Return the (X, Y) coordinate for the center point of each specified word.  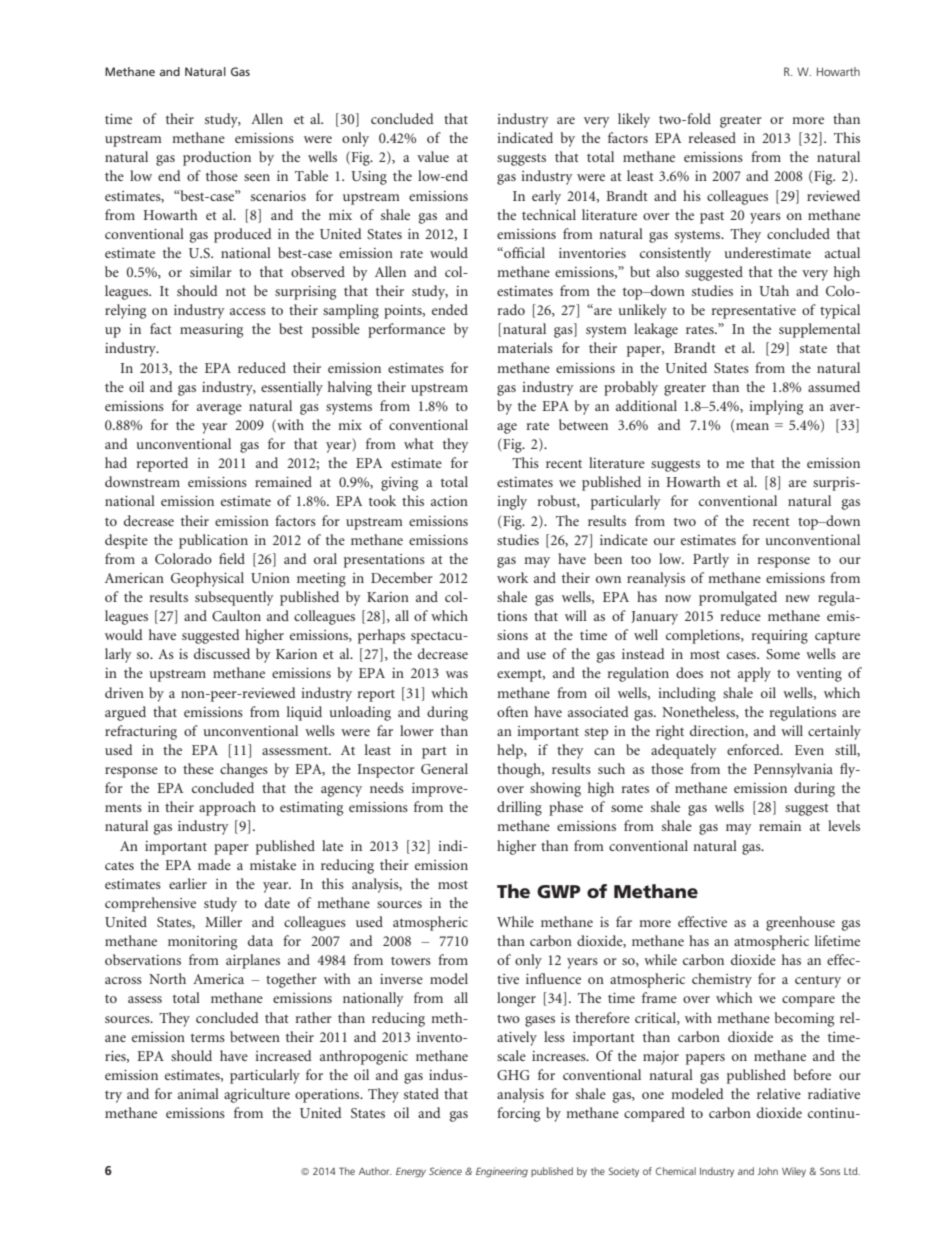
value (433, 156)
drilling (519, 808)
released (712, 137)
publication (213, 541)
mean (752, 426)
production (217, 158)
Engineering (502, 1172)
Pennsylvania (793, 770)
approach (227, 808)
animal (198, 1093)
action (449, 501)
